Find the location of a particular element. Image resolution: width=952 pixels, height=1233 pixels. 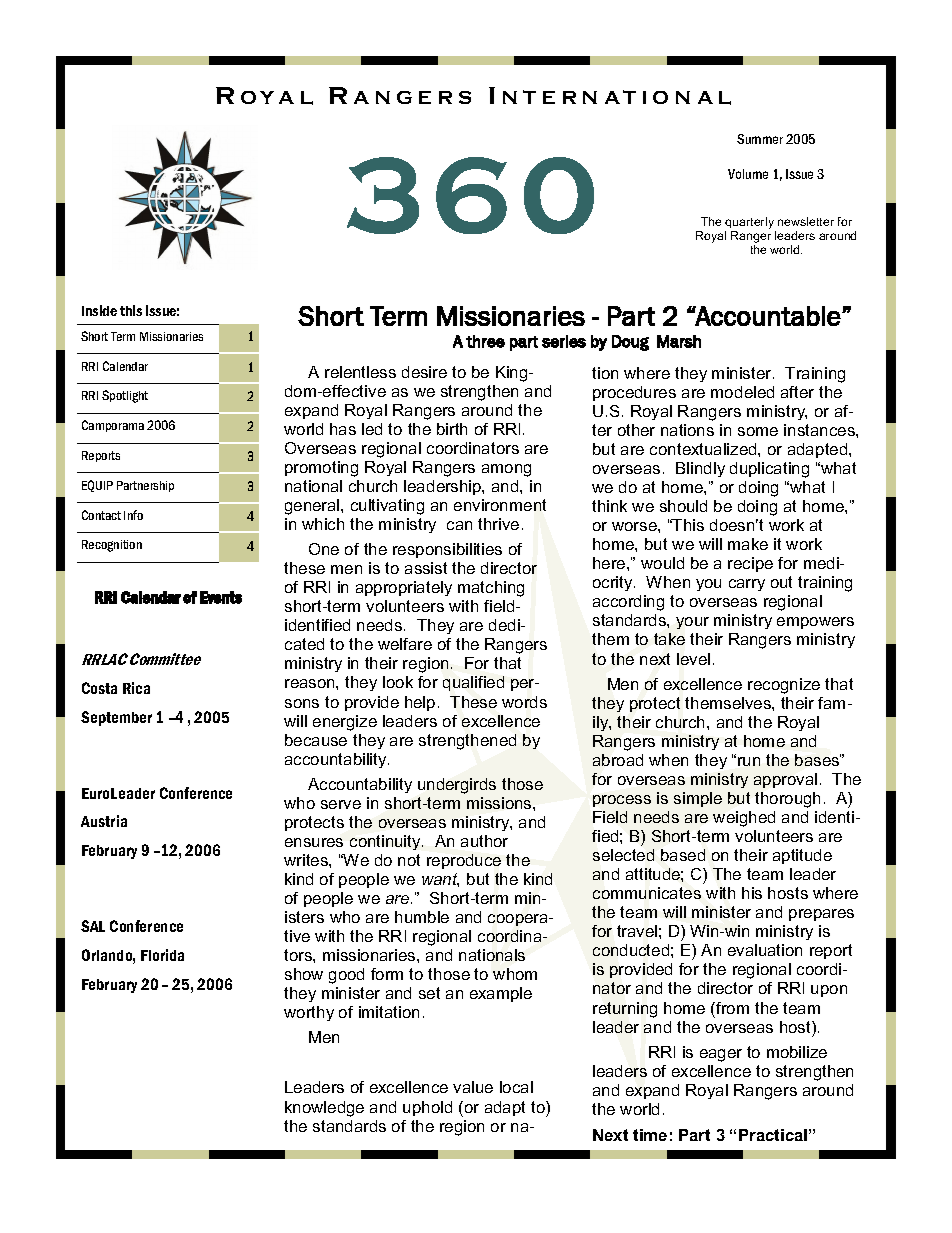

Volume is located at coordinates (748, 174).
